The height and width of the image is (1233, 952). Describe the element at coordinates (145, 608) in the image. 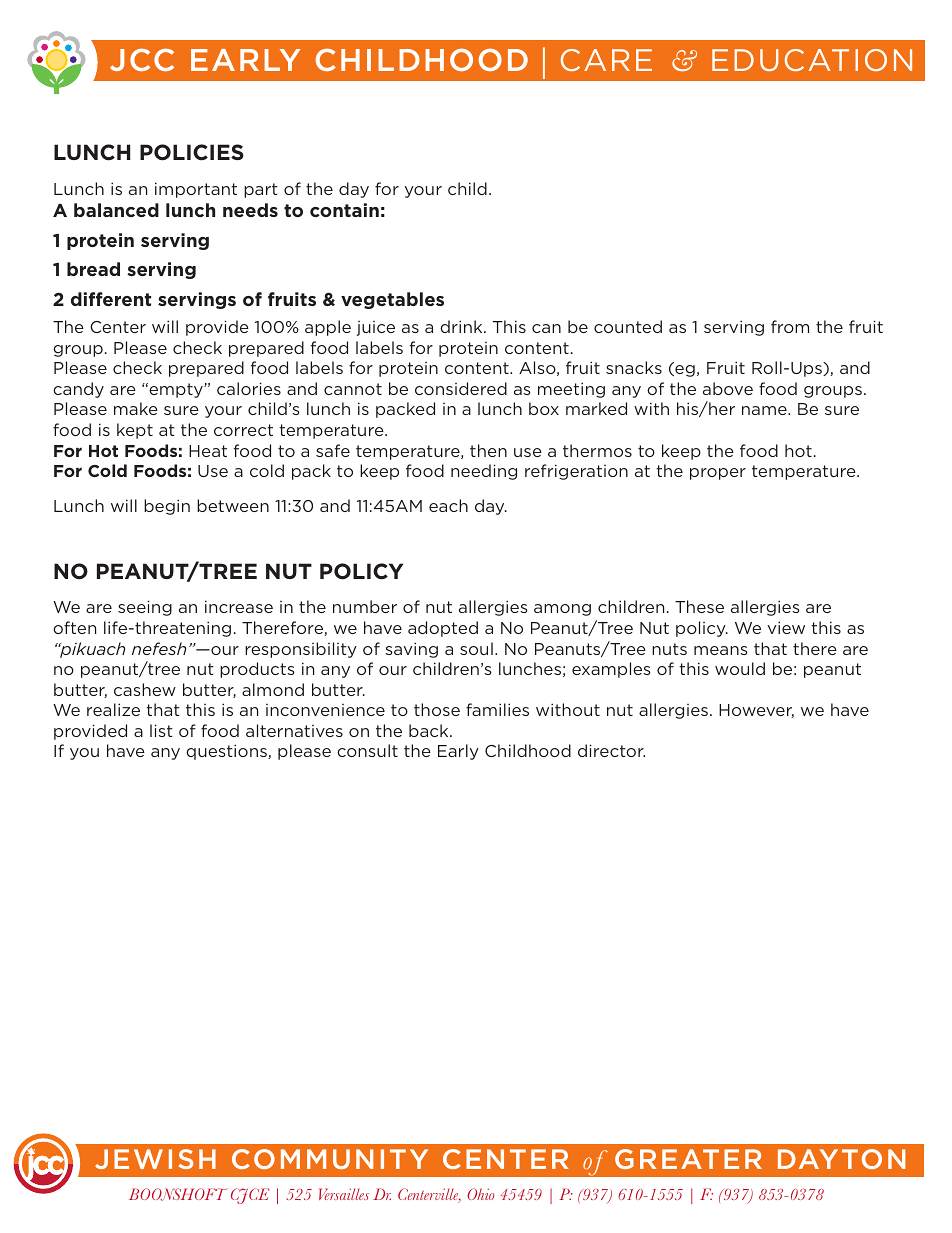

I see `seeing` at that location.
